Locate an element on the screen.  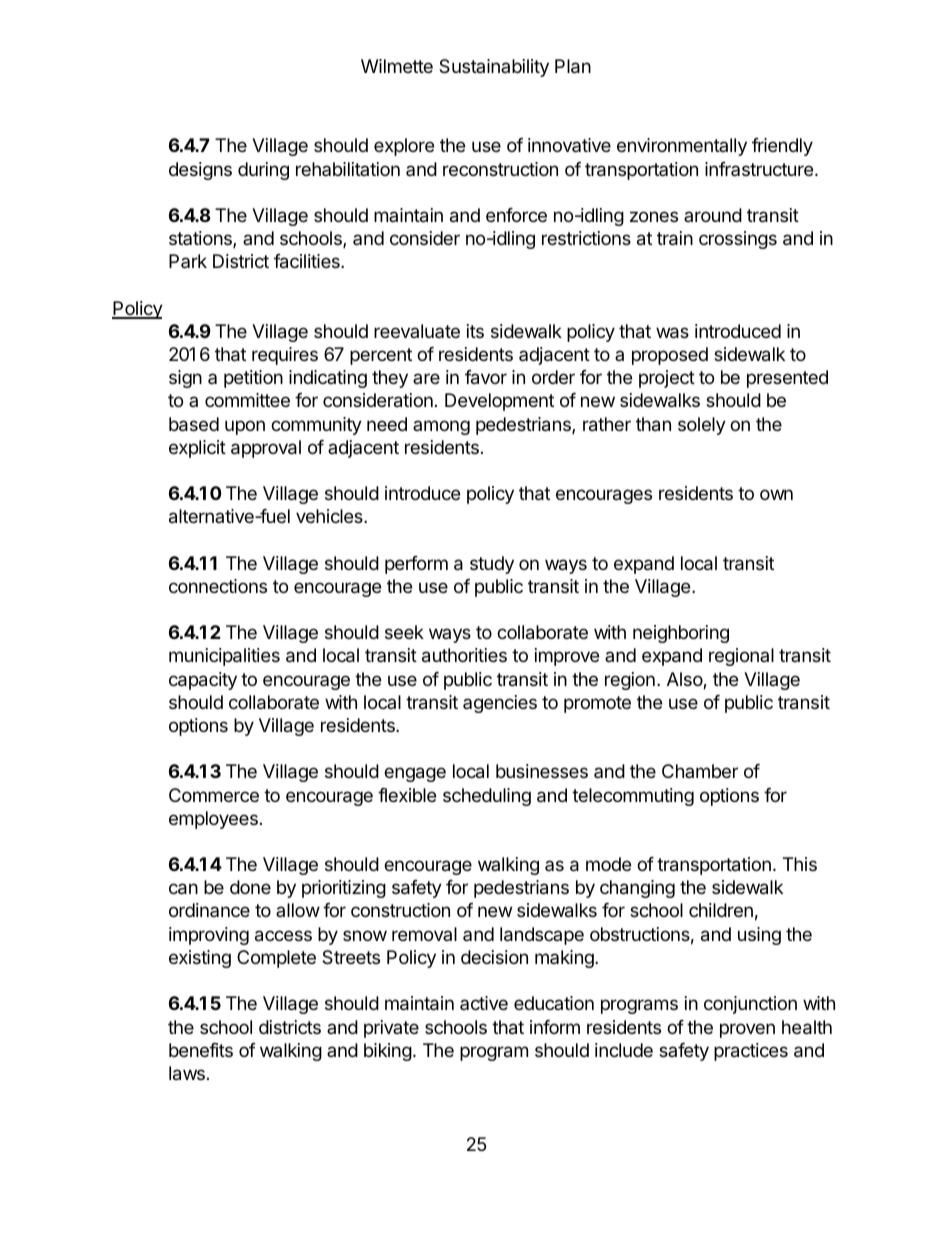
during is located at coordinates (263, 171).
